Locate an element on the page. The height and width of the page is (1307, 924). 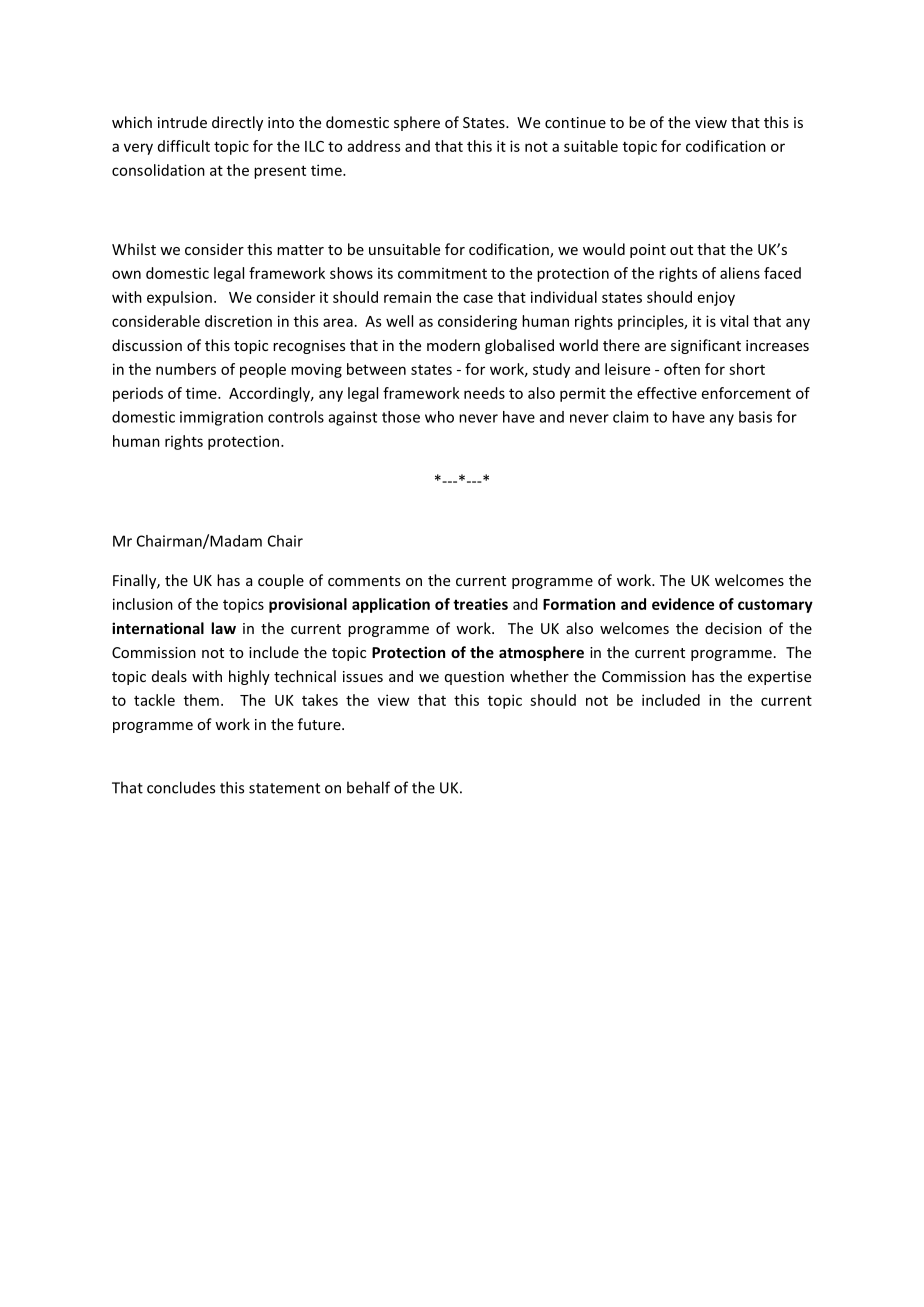
behalf is located at coordinates (368, 787).
